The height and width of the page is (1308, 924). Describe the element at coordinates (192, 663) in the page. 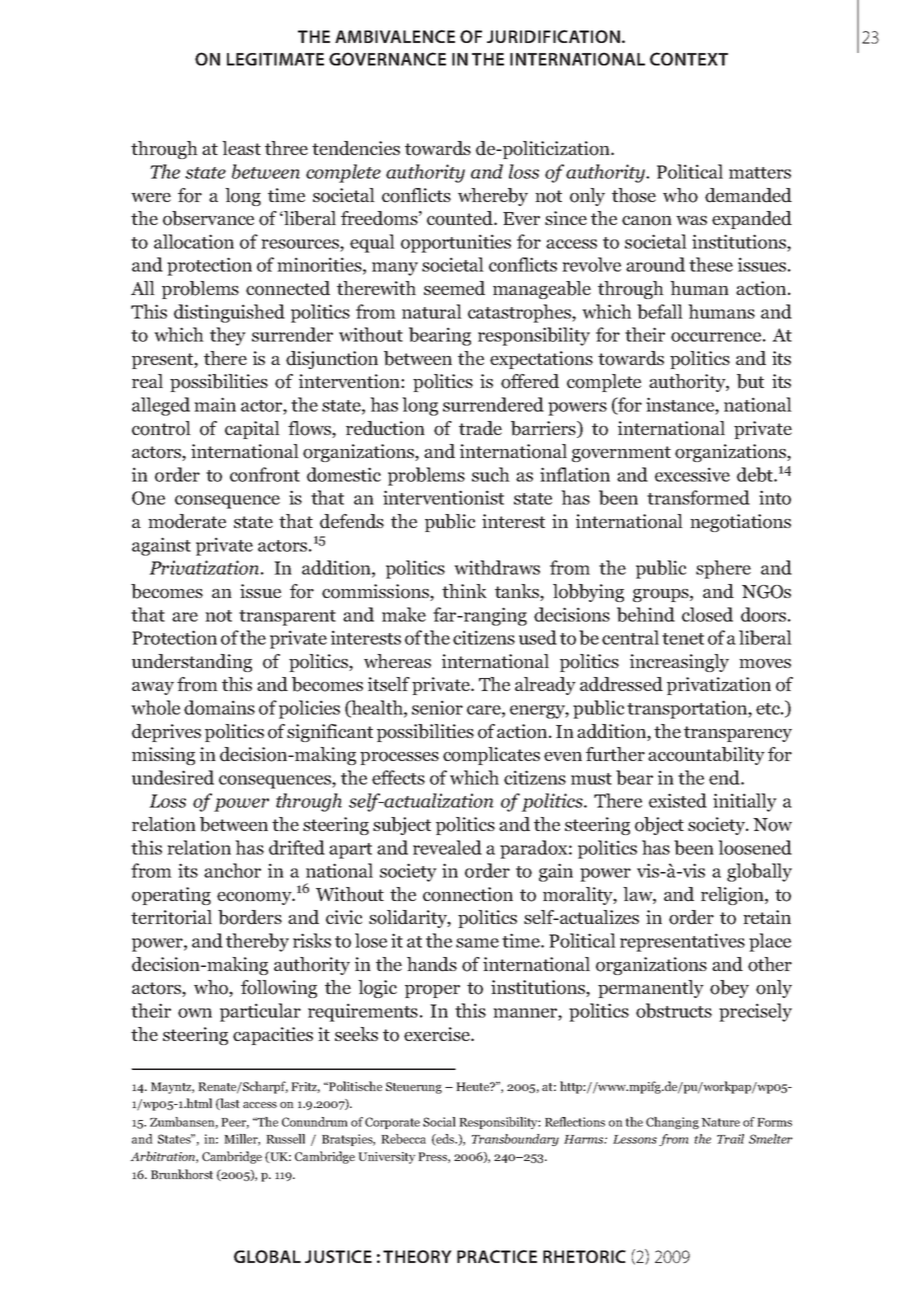

I see `understanding` at that location.
